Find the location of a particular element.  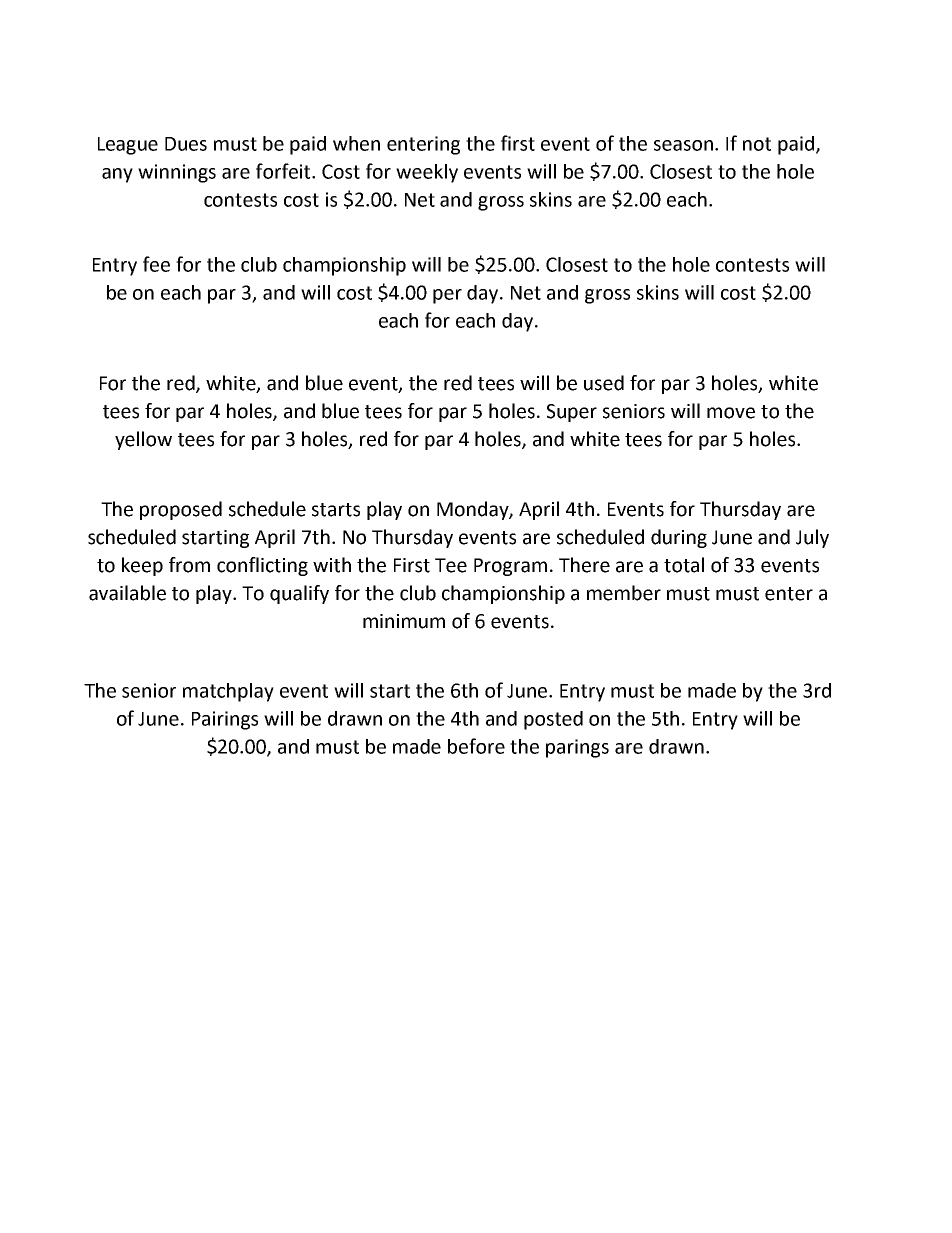

yellow is located at coordinates (143, 440).
